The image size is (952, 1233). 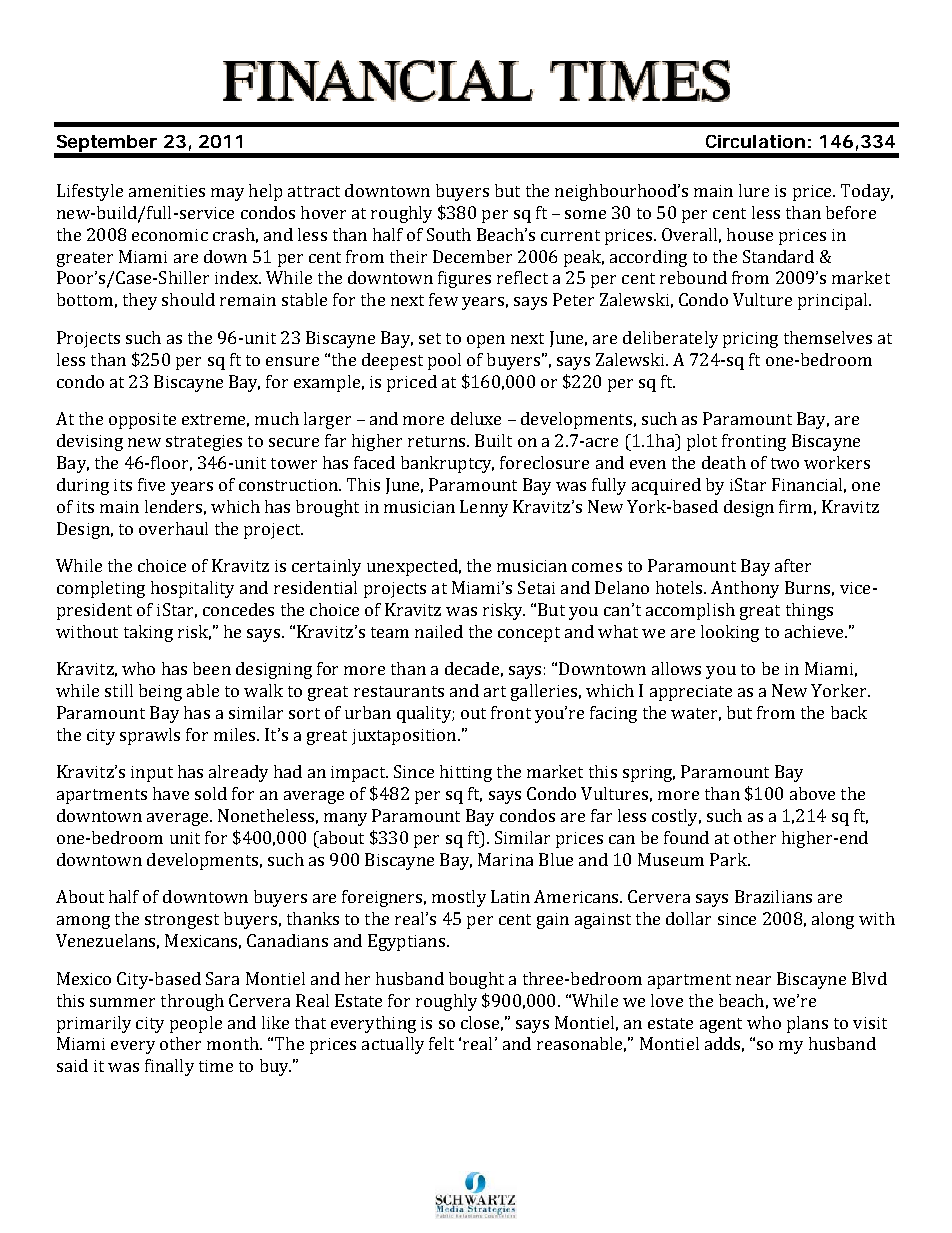 I want to click on lure, so click(x=754, y=190).
